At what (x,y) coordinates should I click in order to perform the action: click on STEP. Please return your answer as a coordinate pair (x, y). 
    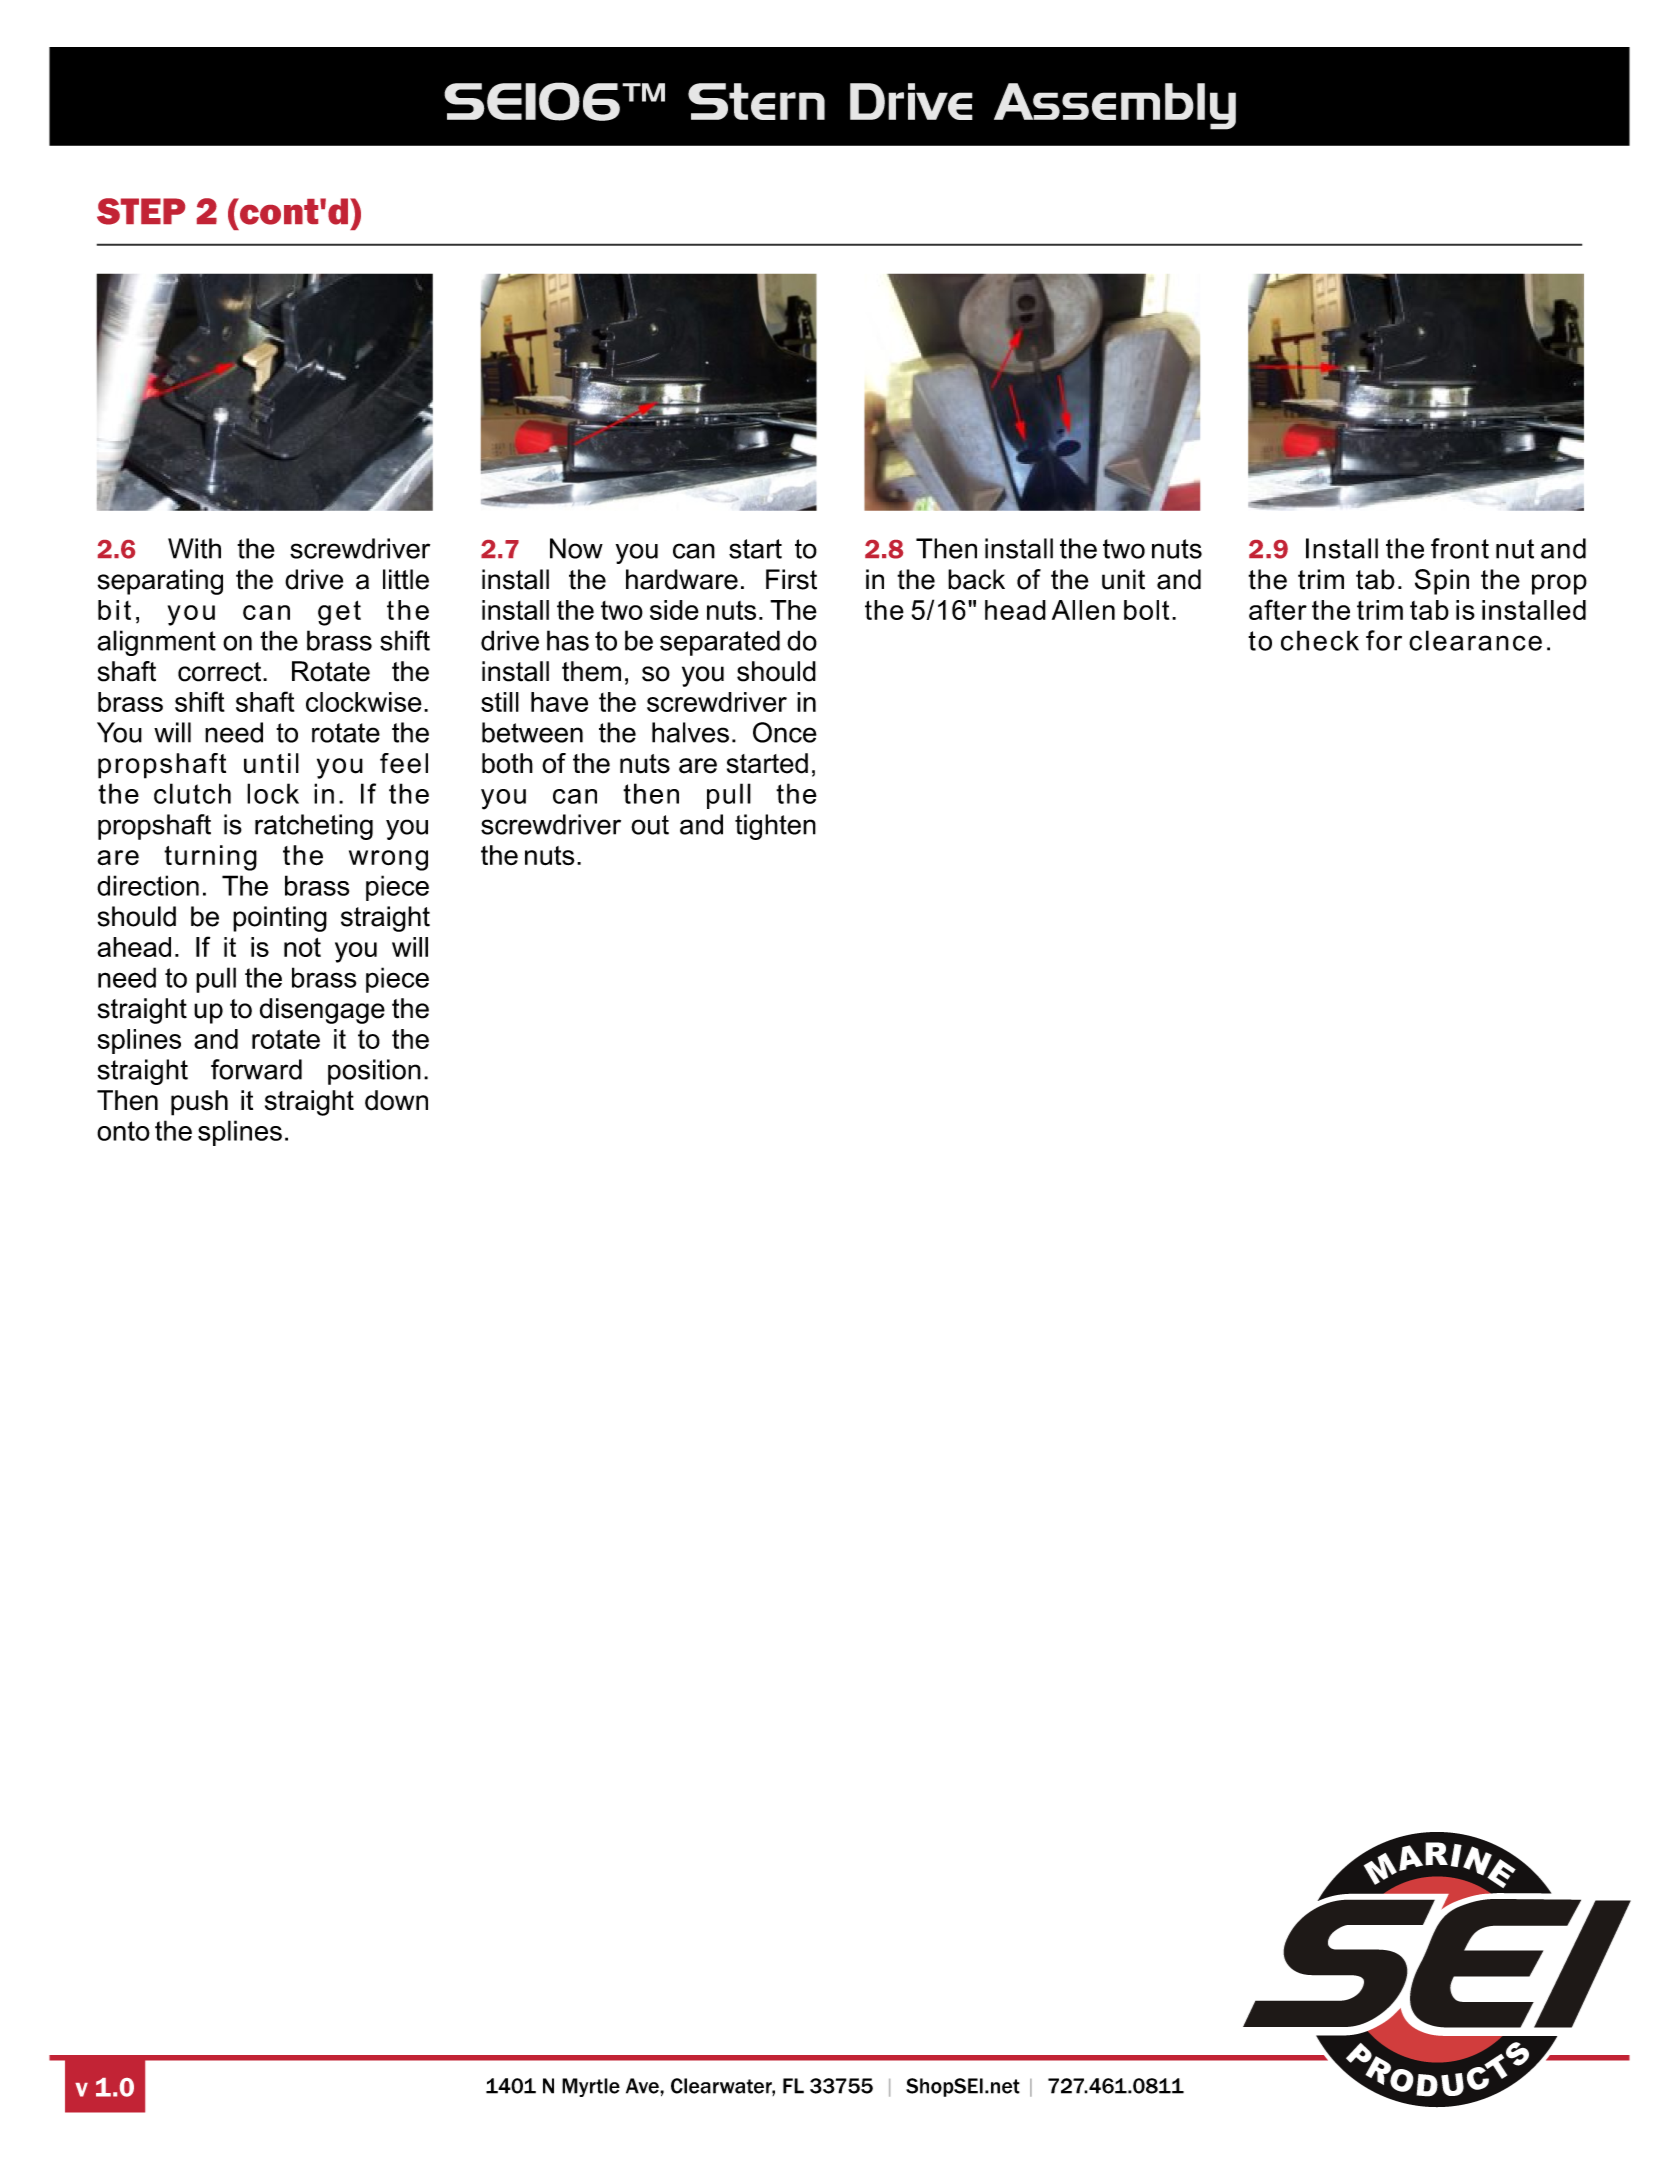
    Looking at the image, I should click on (141, 211).
